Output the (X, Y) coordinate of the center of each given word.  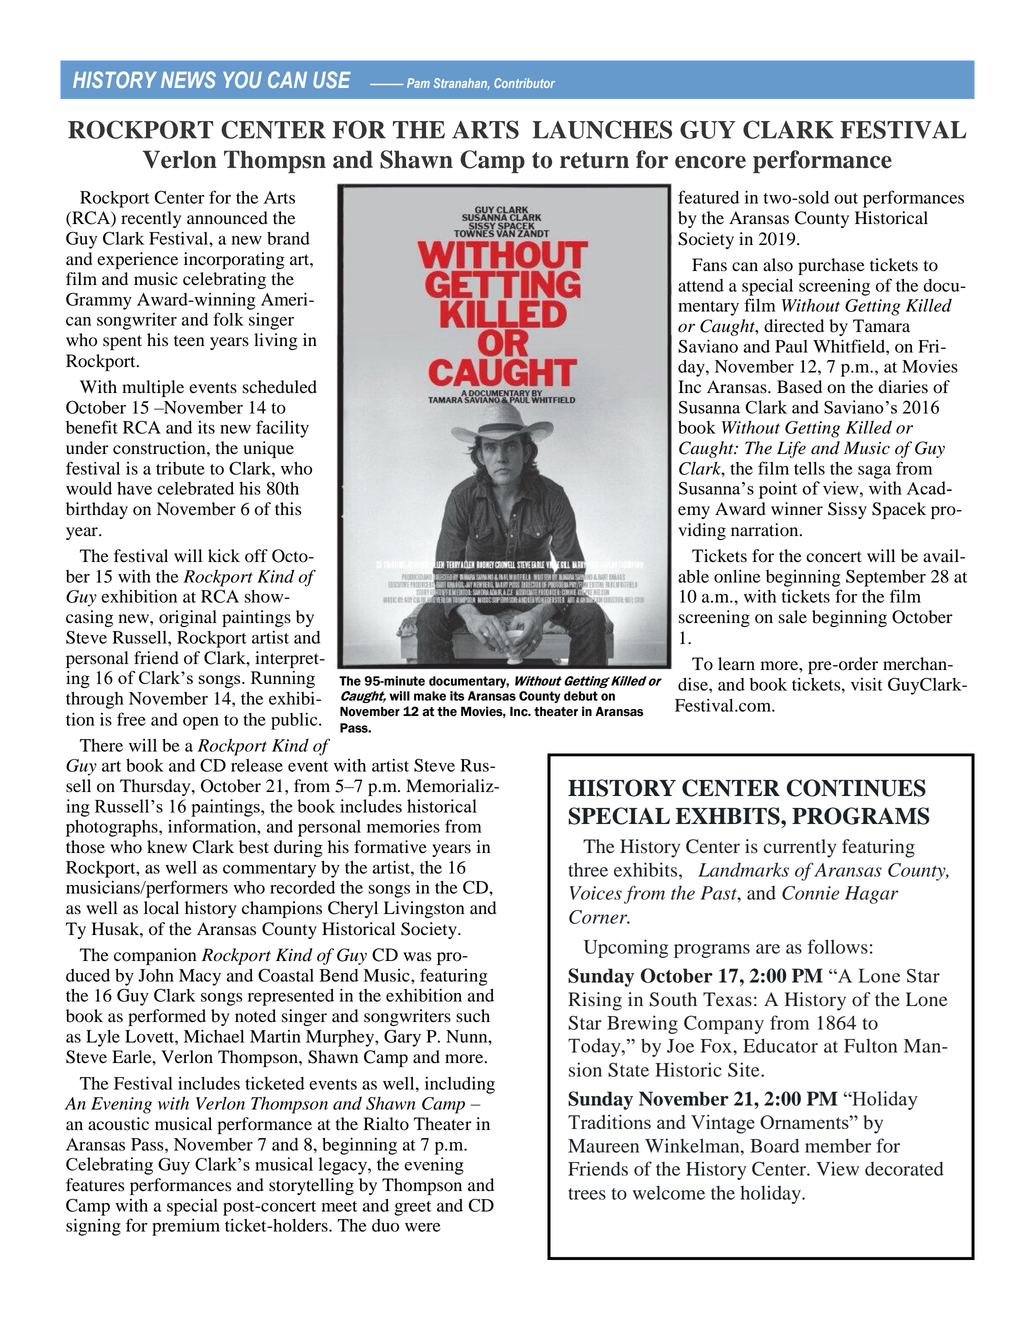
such (473, 1016)
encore (710, 162)
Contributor (524, 83)
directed (794, 326)
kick (224, 555)
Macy (200, 977)
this (288, 509)
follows (838, 946)
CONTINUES (856, 788)
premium (186, 1227)
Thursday (156, 787)
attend (701, 285)
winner (797, 508)
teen (189, 341)
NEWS (188, 79)
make (430, 696)
